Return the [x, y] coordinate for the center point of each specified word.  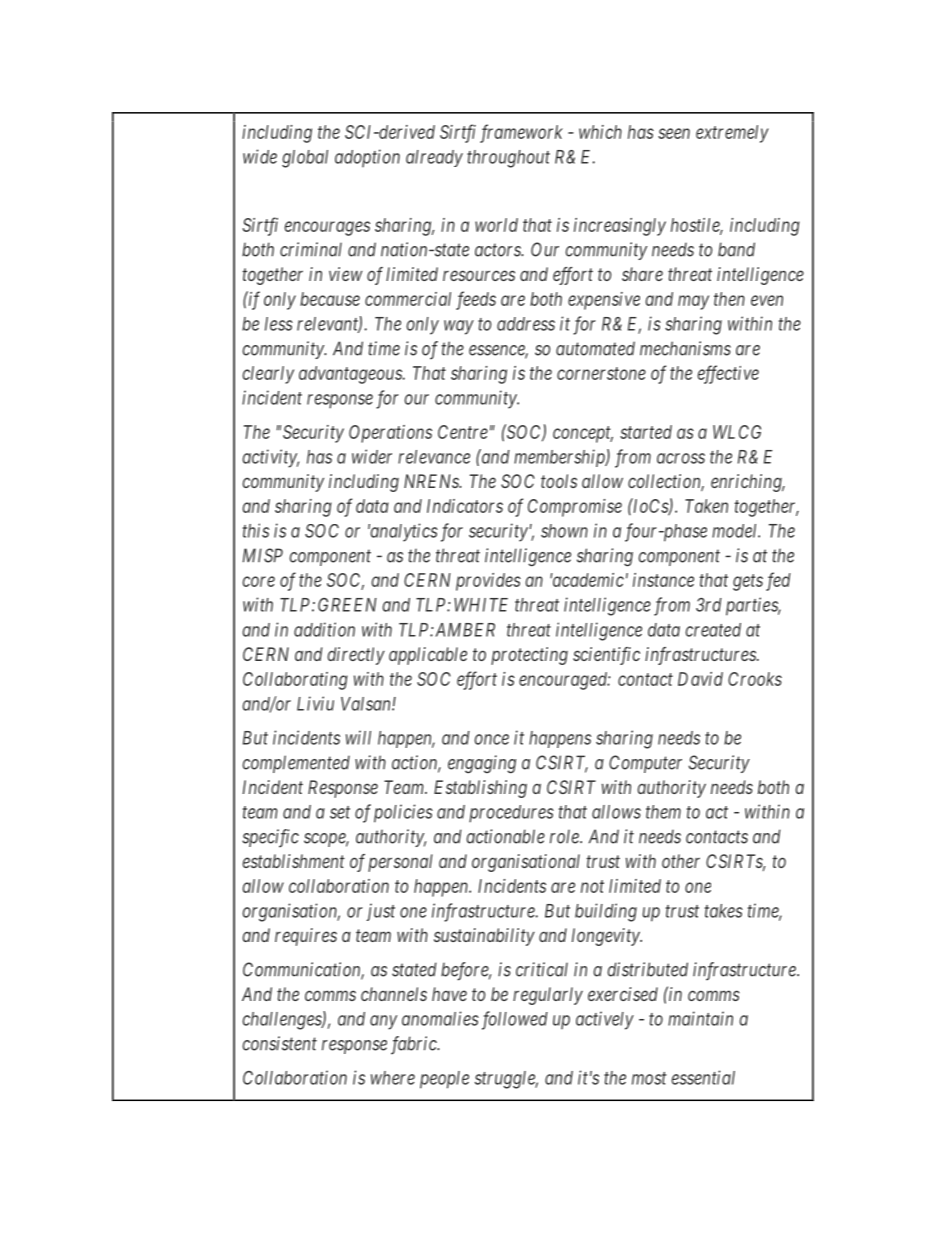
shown [564, 531]
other [681, 861]
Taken [706, 506]
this [256, 530]
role [565, 837]
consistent [279, 1043]
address [526, 324]
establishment [293, 861]
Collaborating [295, 681]
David [700, 679]
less [279, 324]
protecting [529, 656]
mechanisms [685, 348]
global [305, 159]
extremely [732, 134]
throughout [508, 159]
